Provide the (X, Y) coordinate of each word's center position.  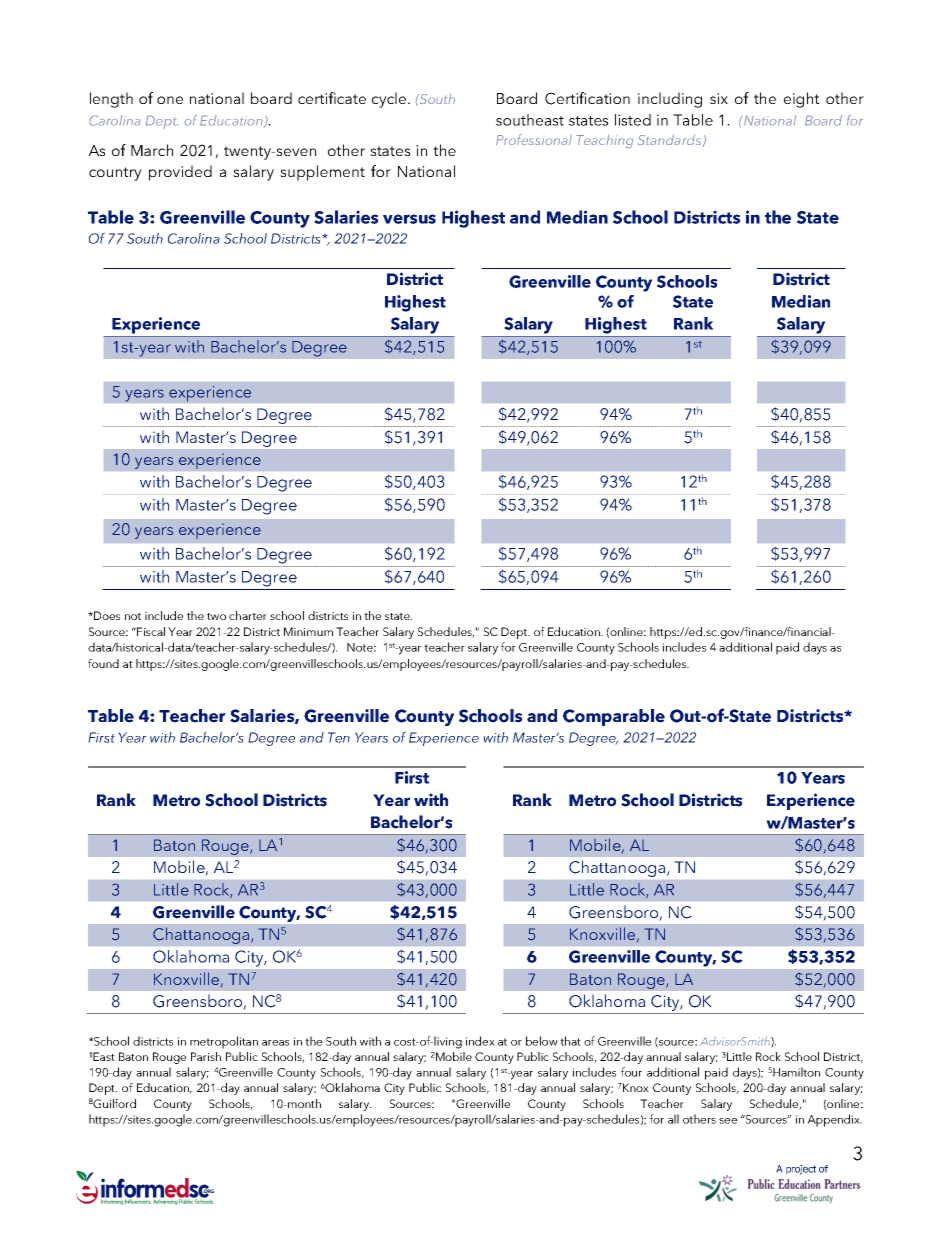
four (631, 1072)
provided (180, 173)
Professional (534, 139)
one (170, 100)
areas (275, 1043)
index (480, 1041)
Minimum (308, 631)
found (103, 663)
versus (409, 219)
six (719, 98)
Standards (671, 140)
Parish (206, 1056)
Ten (339, 737)
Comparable (614, 717)
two (216, 616)
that (570, 1041)
